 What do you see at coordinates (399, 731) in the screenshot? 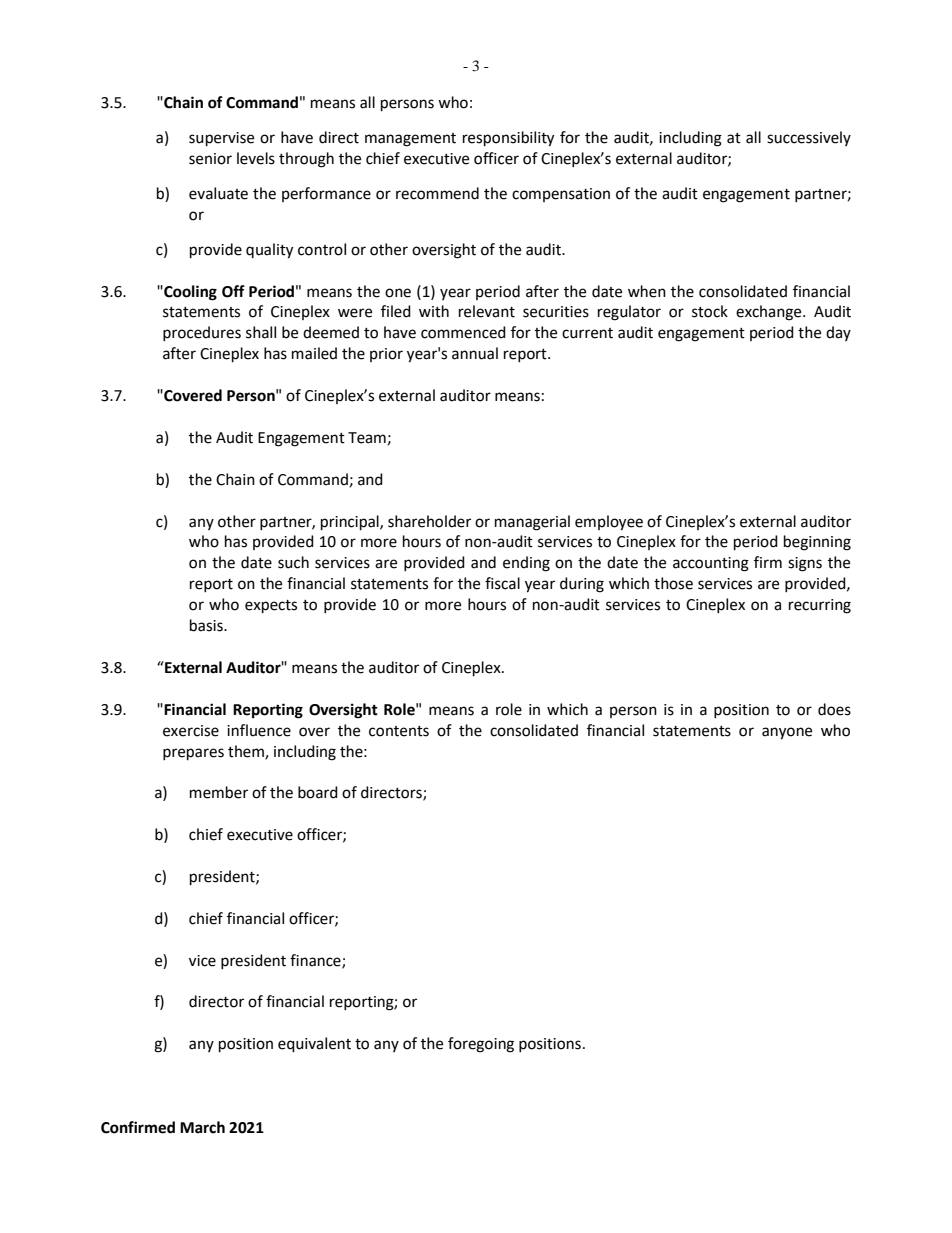
I see `contents` at bounding box center [399, 731].
